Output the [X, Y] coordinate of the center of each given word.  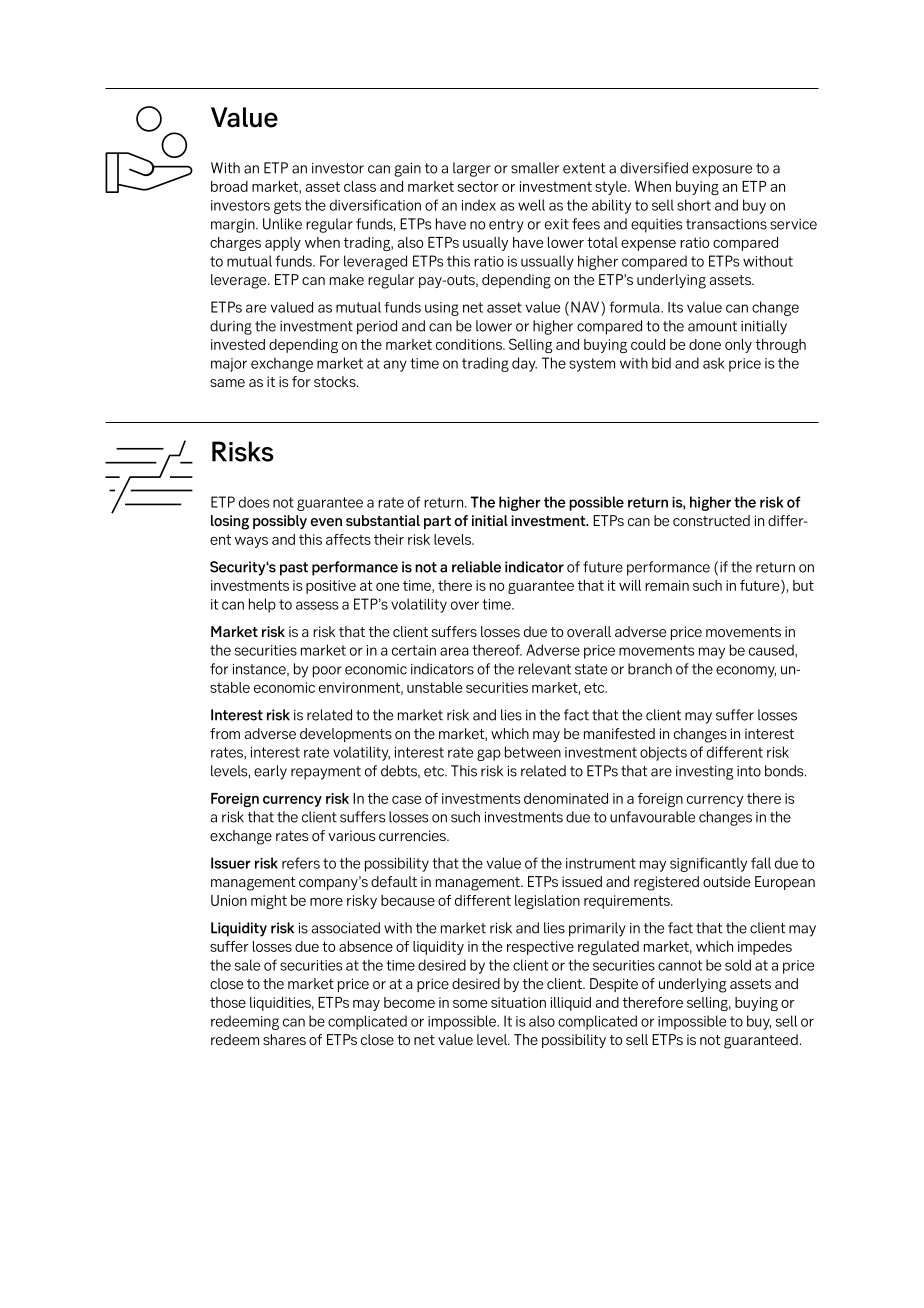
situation [518, 1002]
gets [287, 207]
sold [738, 965]
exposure [722, 171]
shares [284, 1040]
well [531, 205]
